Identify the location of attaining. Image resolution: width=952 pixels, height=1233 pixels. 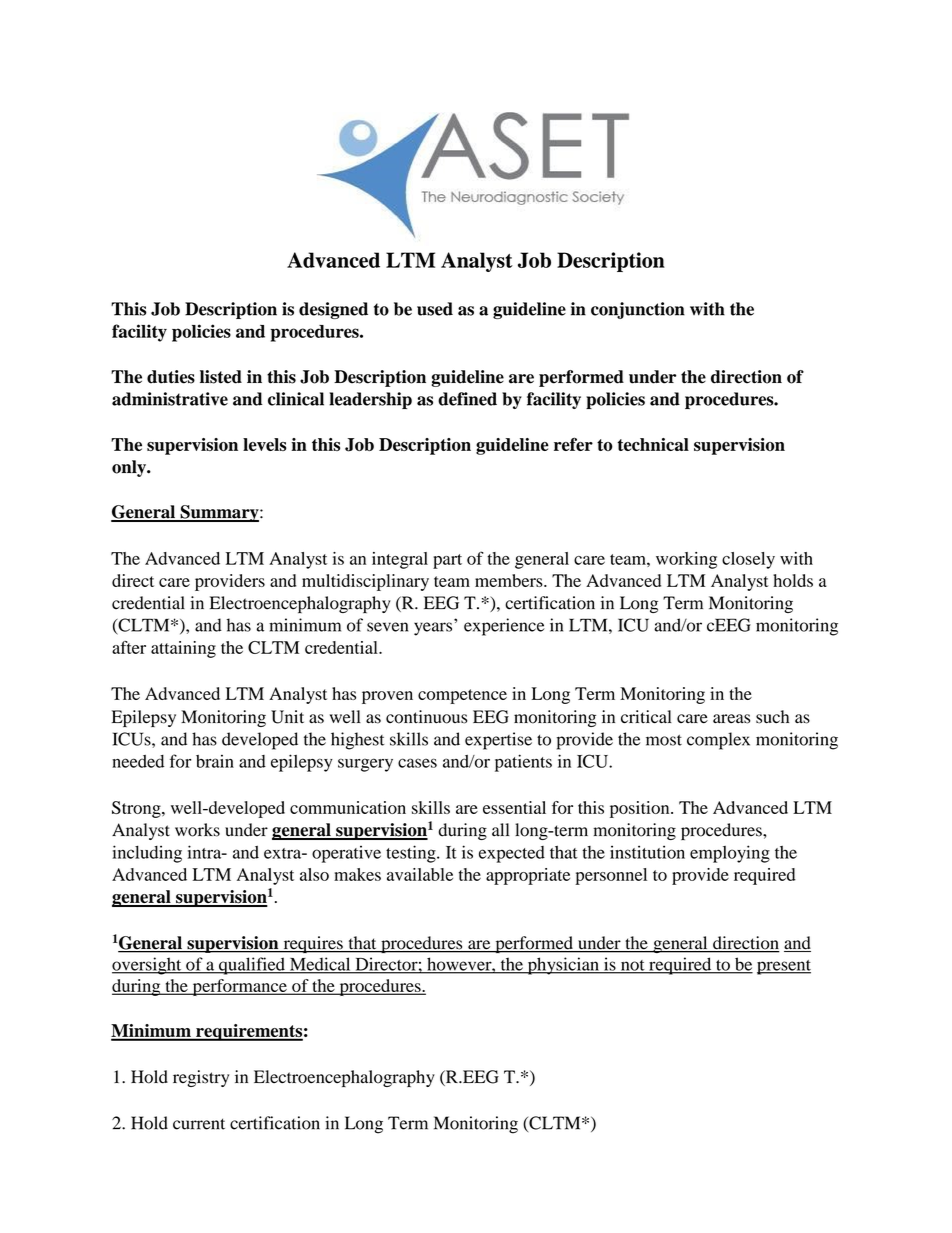
(183, 649).
